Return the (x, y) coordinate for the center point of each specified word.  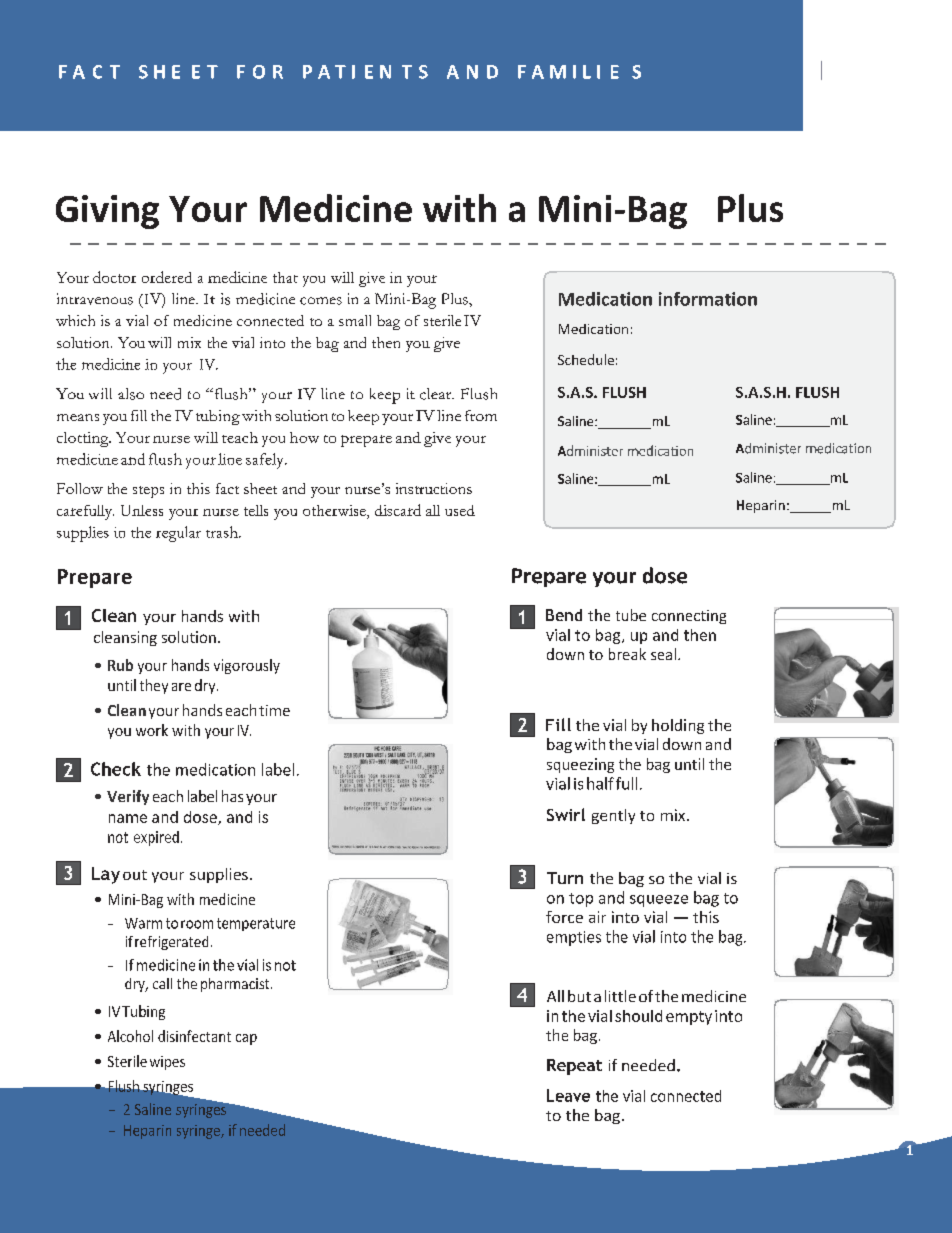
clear (437, 394)
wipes (167, 1063)
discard (398, 510)
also (131, 394)
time (274, 710)
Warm (143, 923)
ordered (167, 277)
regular (178, 534)
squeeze (659, 901)
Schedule (586, 359)
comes (321, 301)
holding (678, 726)
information (708, 299)
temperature (256, 924)
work (152, 730)
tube (631, 615)
